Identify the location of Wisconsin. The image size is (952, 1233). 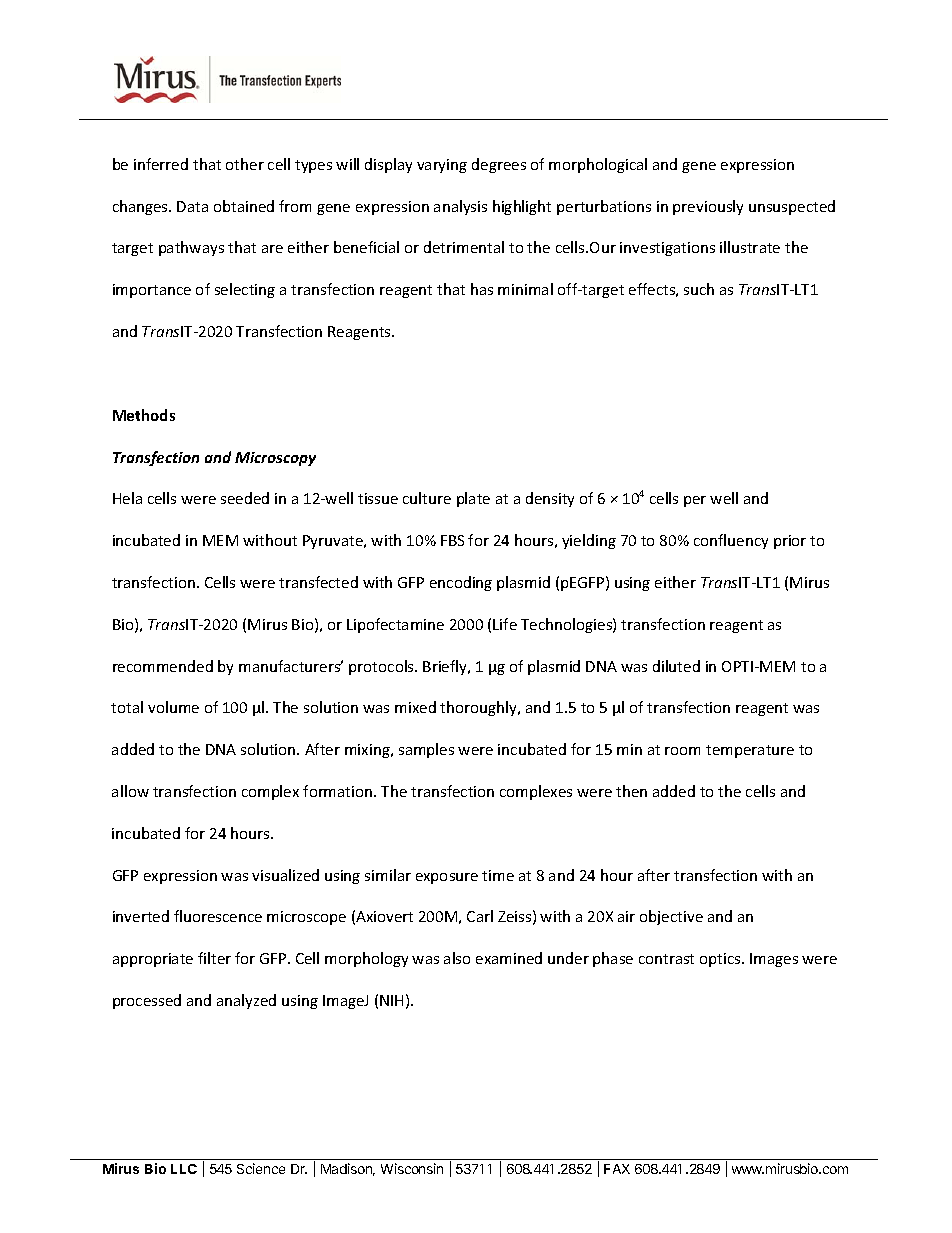
(412, 1168).
